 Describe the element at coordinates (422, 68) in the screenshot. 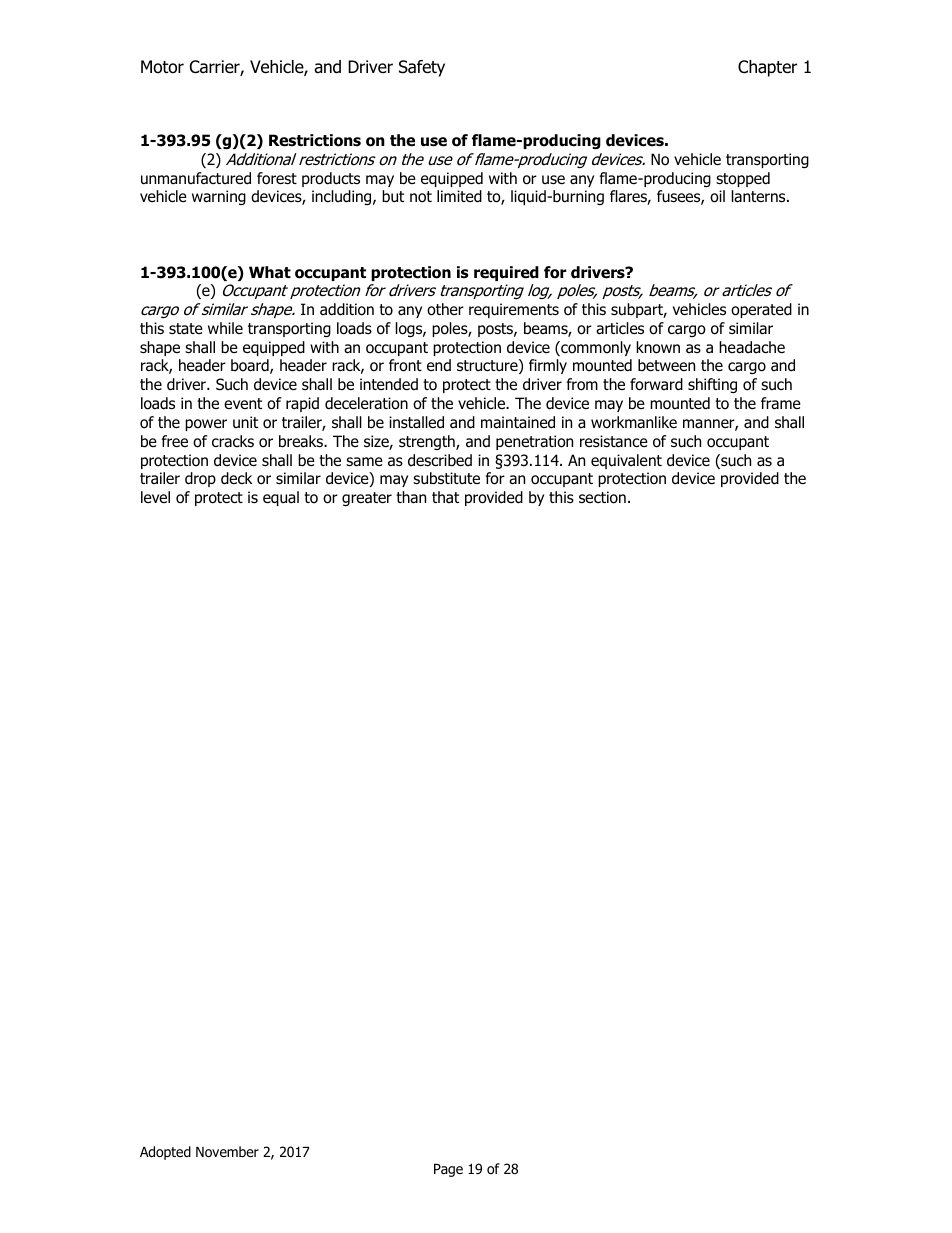

I see `Safety` at that location.
